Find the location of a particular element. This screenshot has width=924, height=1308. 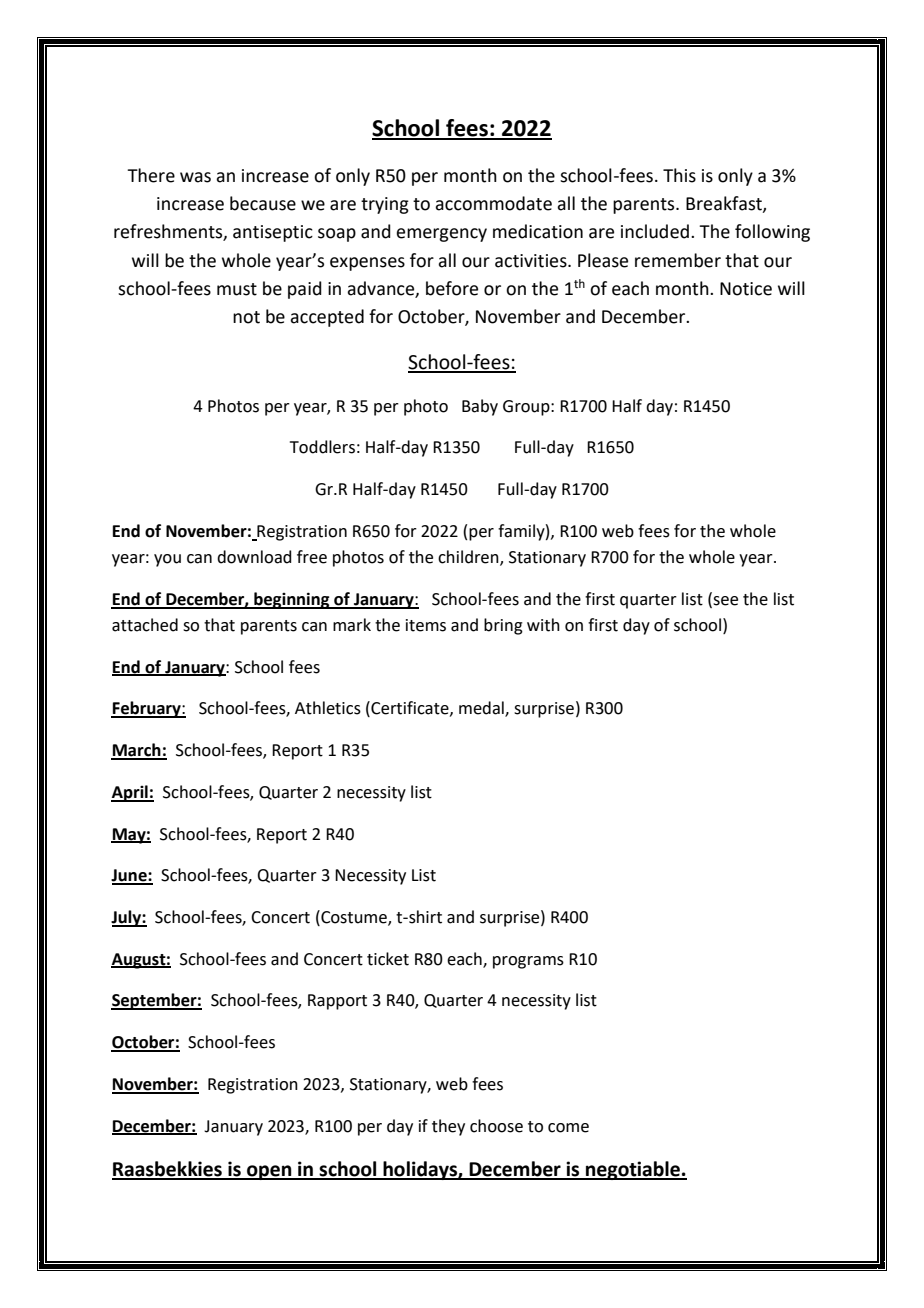

This is located at coordinates (679, 175).
